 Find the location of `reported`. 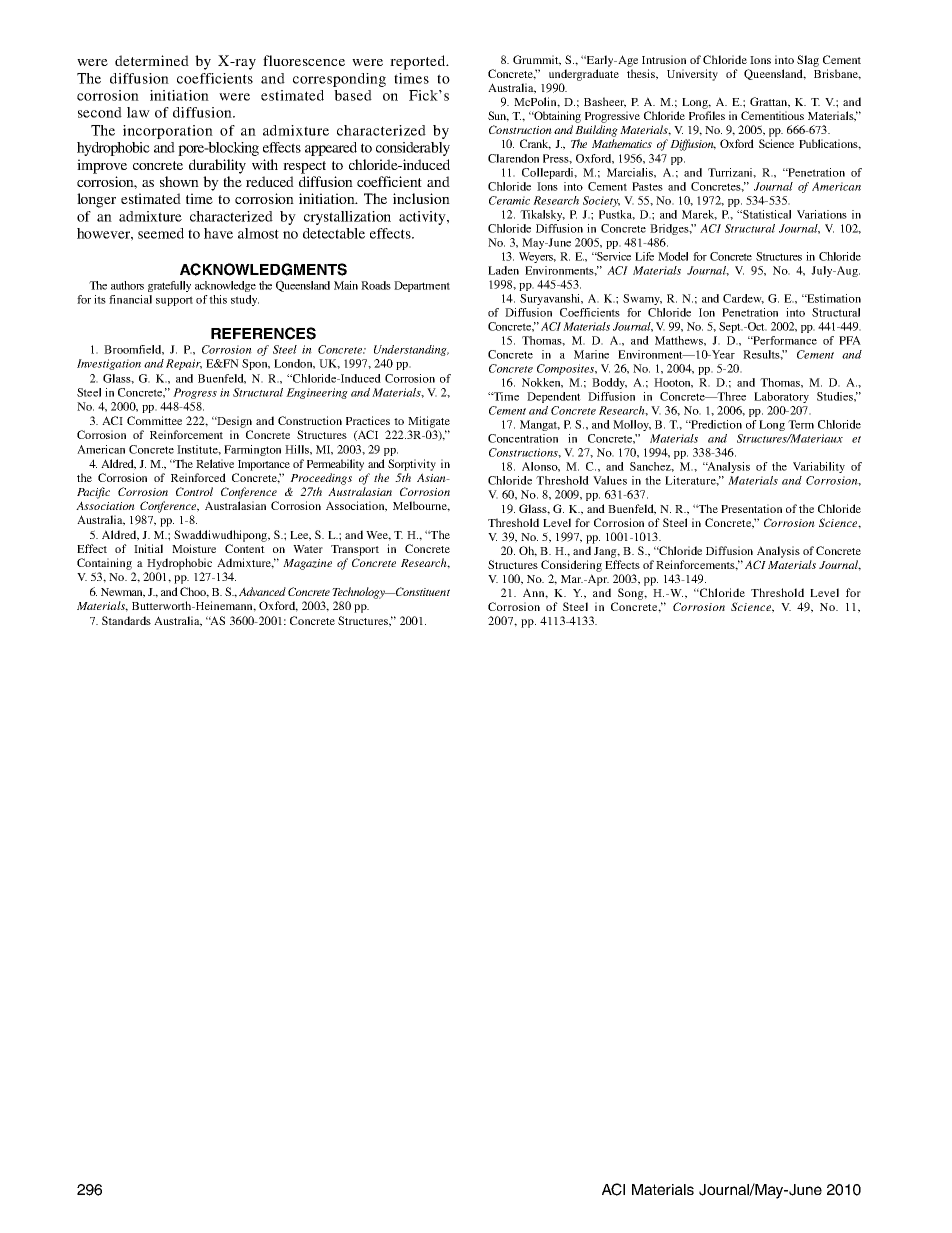

reported is located at coordinates (419, 62).
